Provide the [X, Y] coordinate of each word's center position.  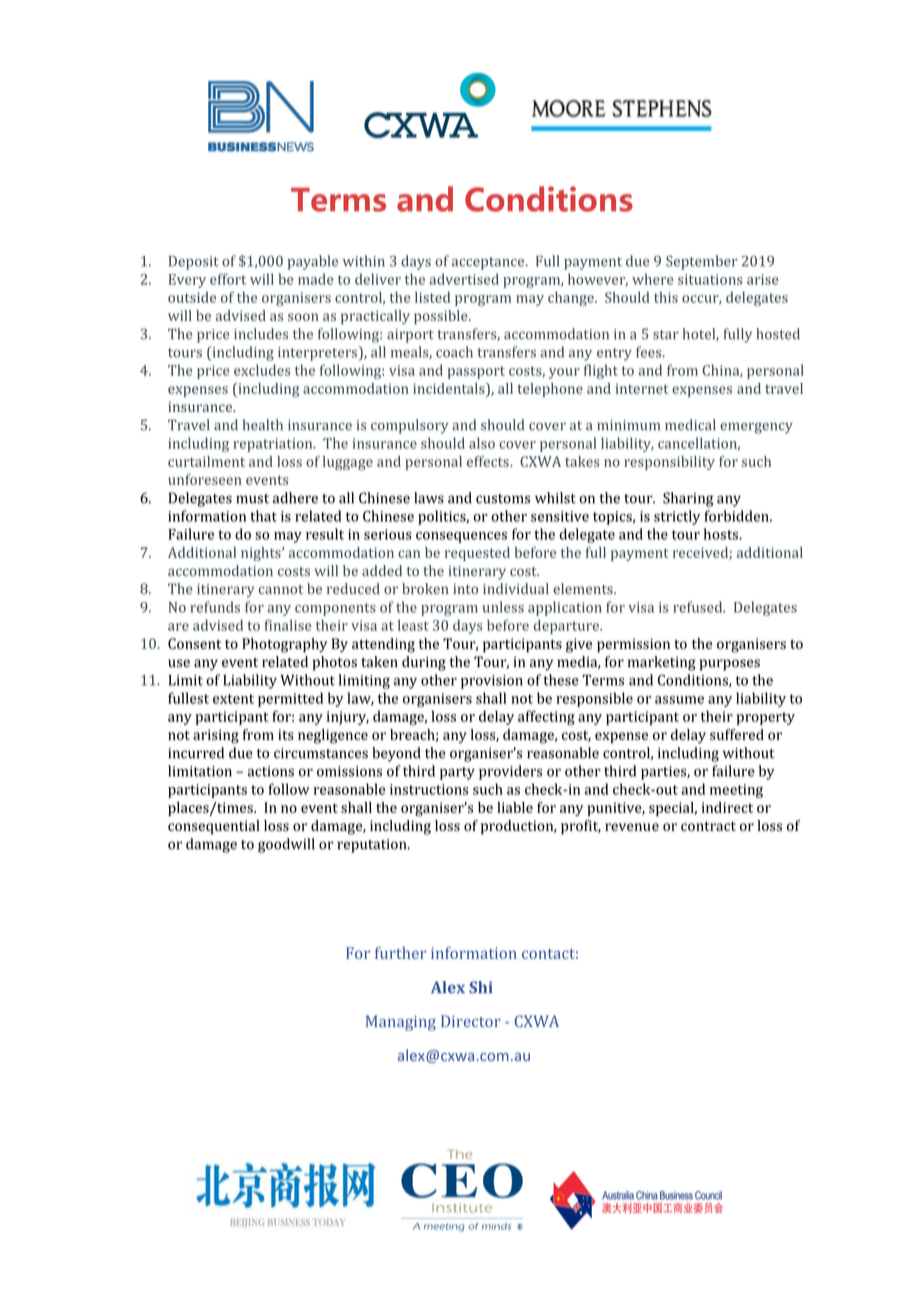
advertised [464, 279]
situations [710, 279]
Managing [401, 1023]
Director [471, 1021]
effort [228, 279]
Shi [481, 987]
